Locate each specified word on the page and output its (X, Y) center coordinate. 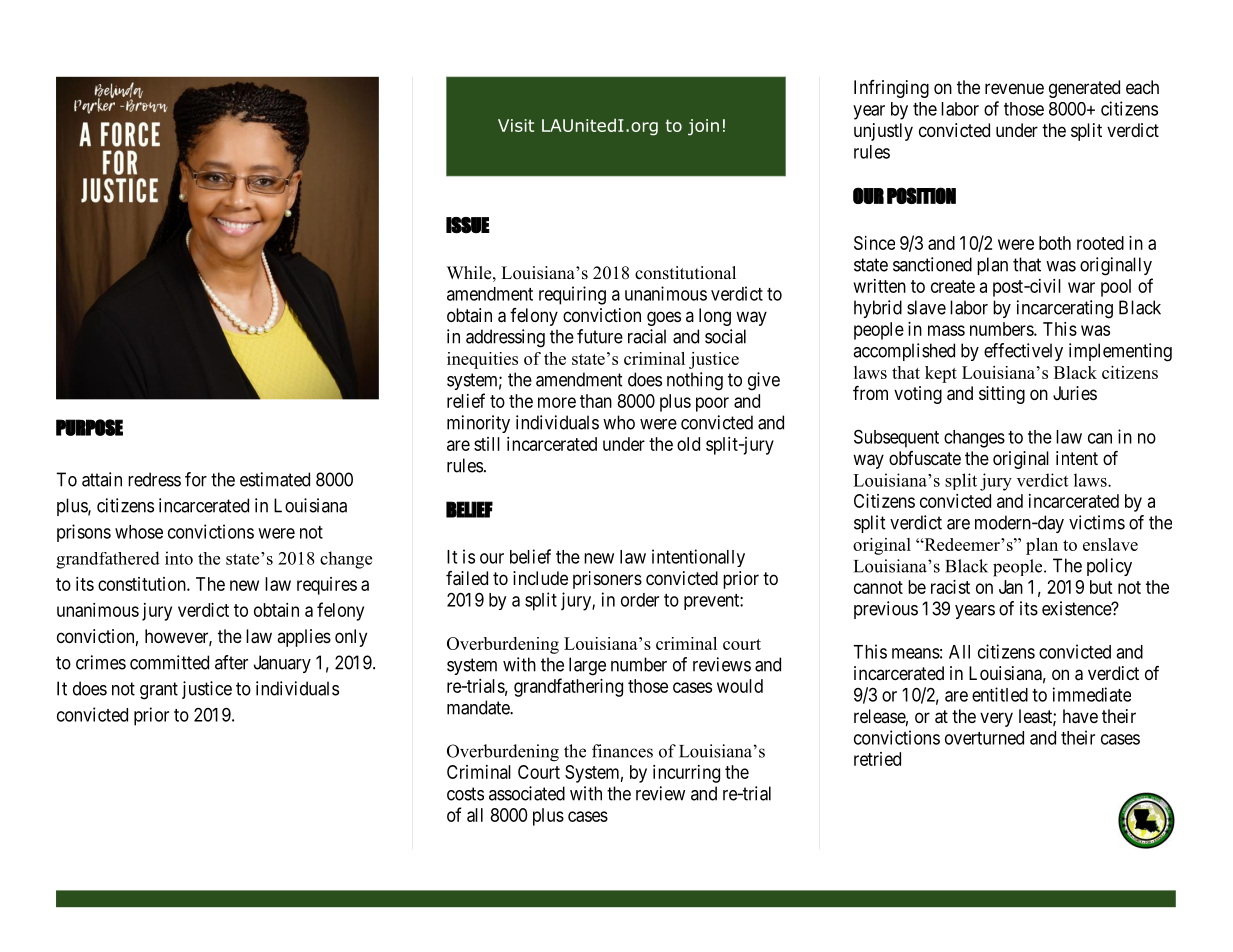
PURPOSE (89, 427)
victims (1097, 522)
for (196, 479)
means (916, 653)
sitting (1002, 395)
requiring (572, 295)
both (1055, 243)
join (703, 127)
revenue (1014, 88)
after (231, 662)
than (596, 401)
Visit (516, 125)
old (688, 444)
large (587, 666)
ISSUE (468, 225)
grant (159, 691)
